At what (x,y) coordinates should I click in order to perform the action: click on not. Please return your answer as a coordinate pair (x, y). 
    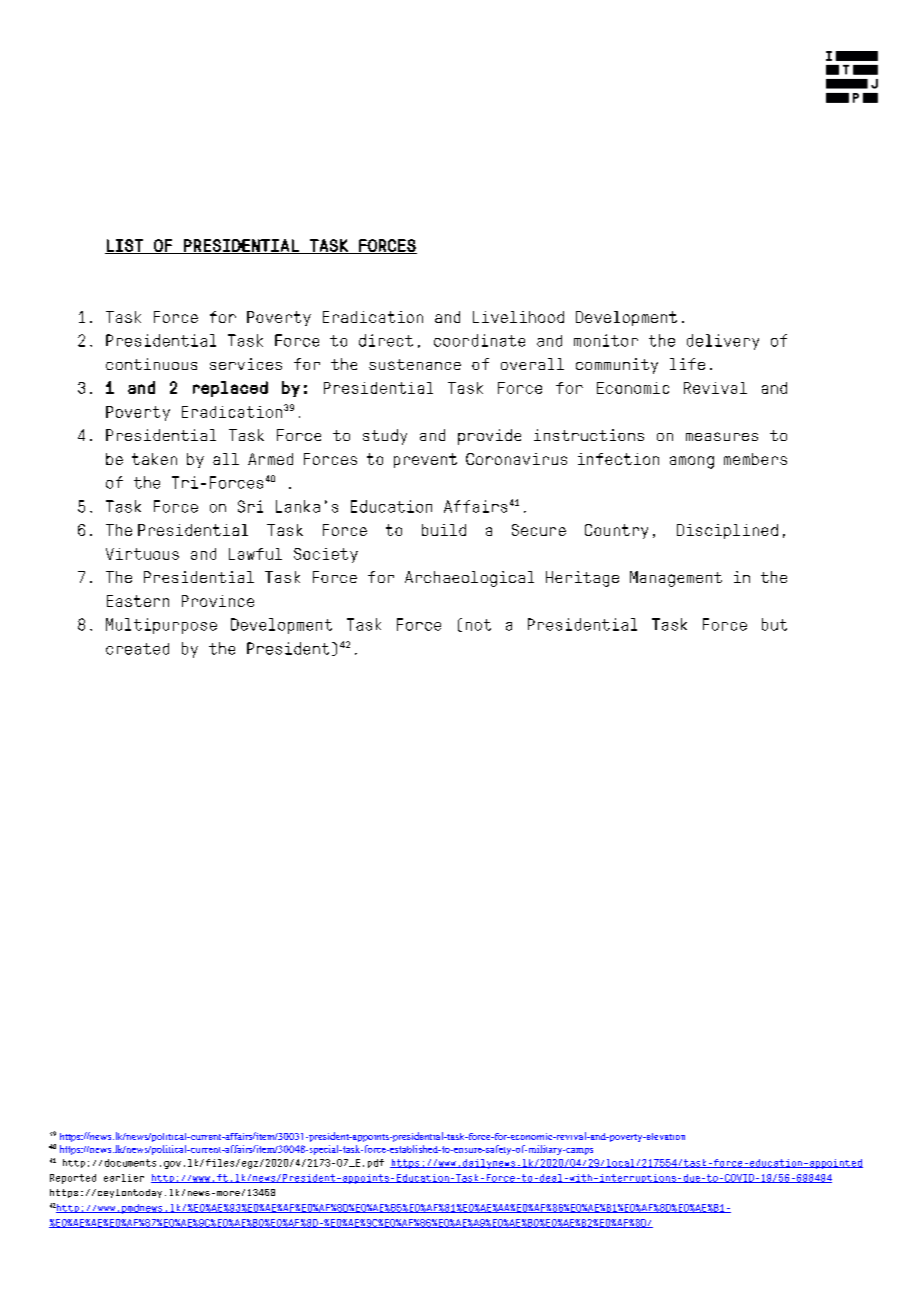
    Looking at the image, I should click on (478, 625).
